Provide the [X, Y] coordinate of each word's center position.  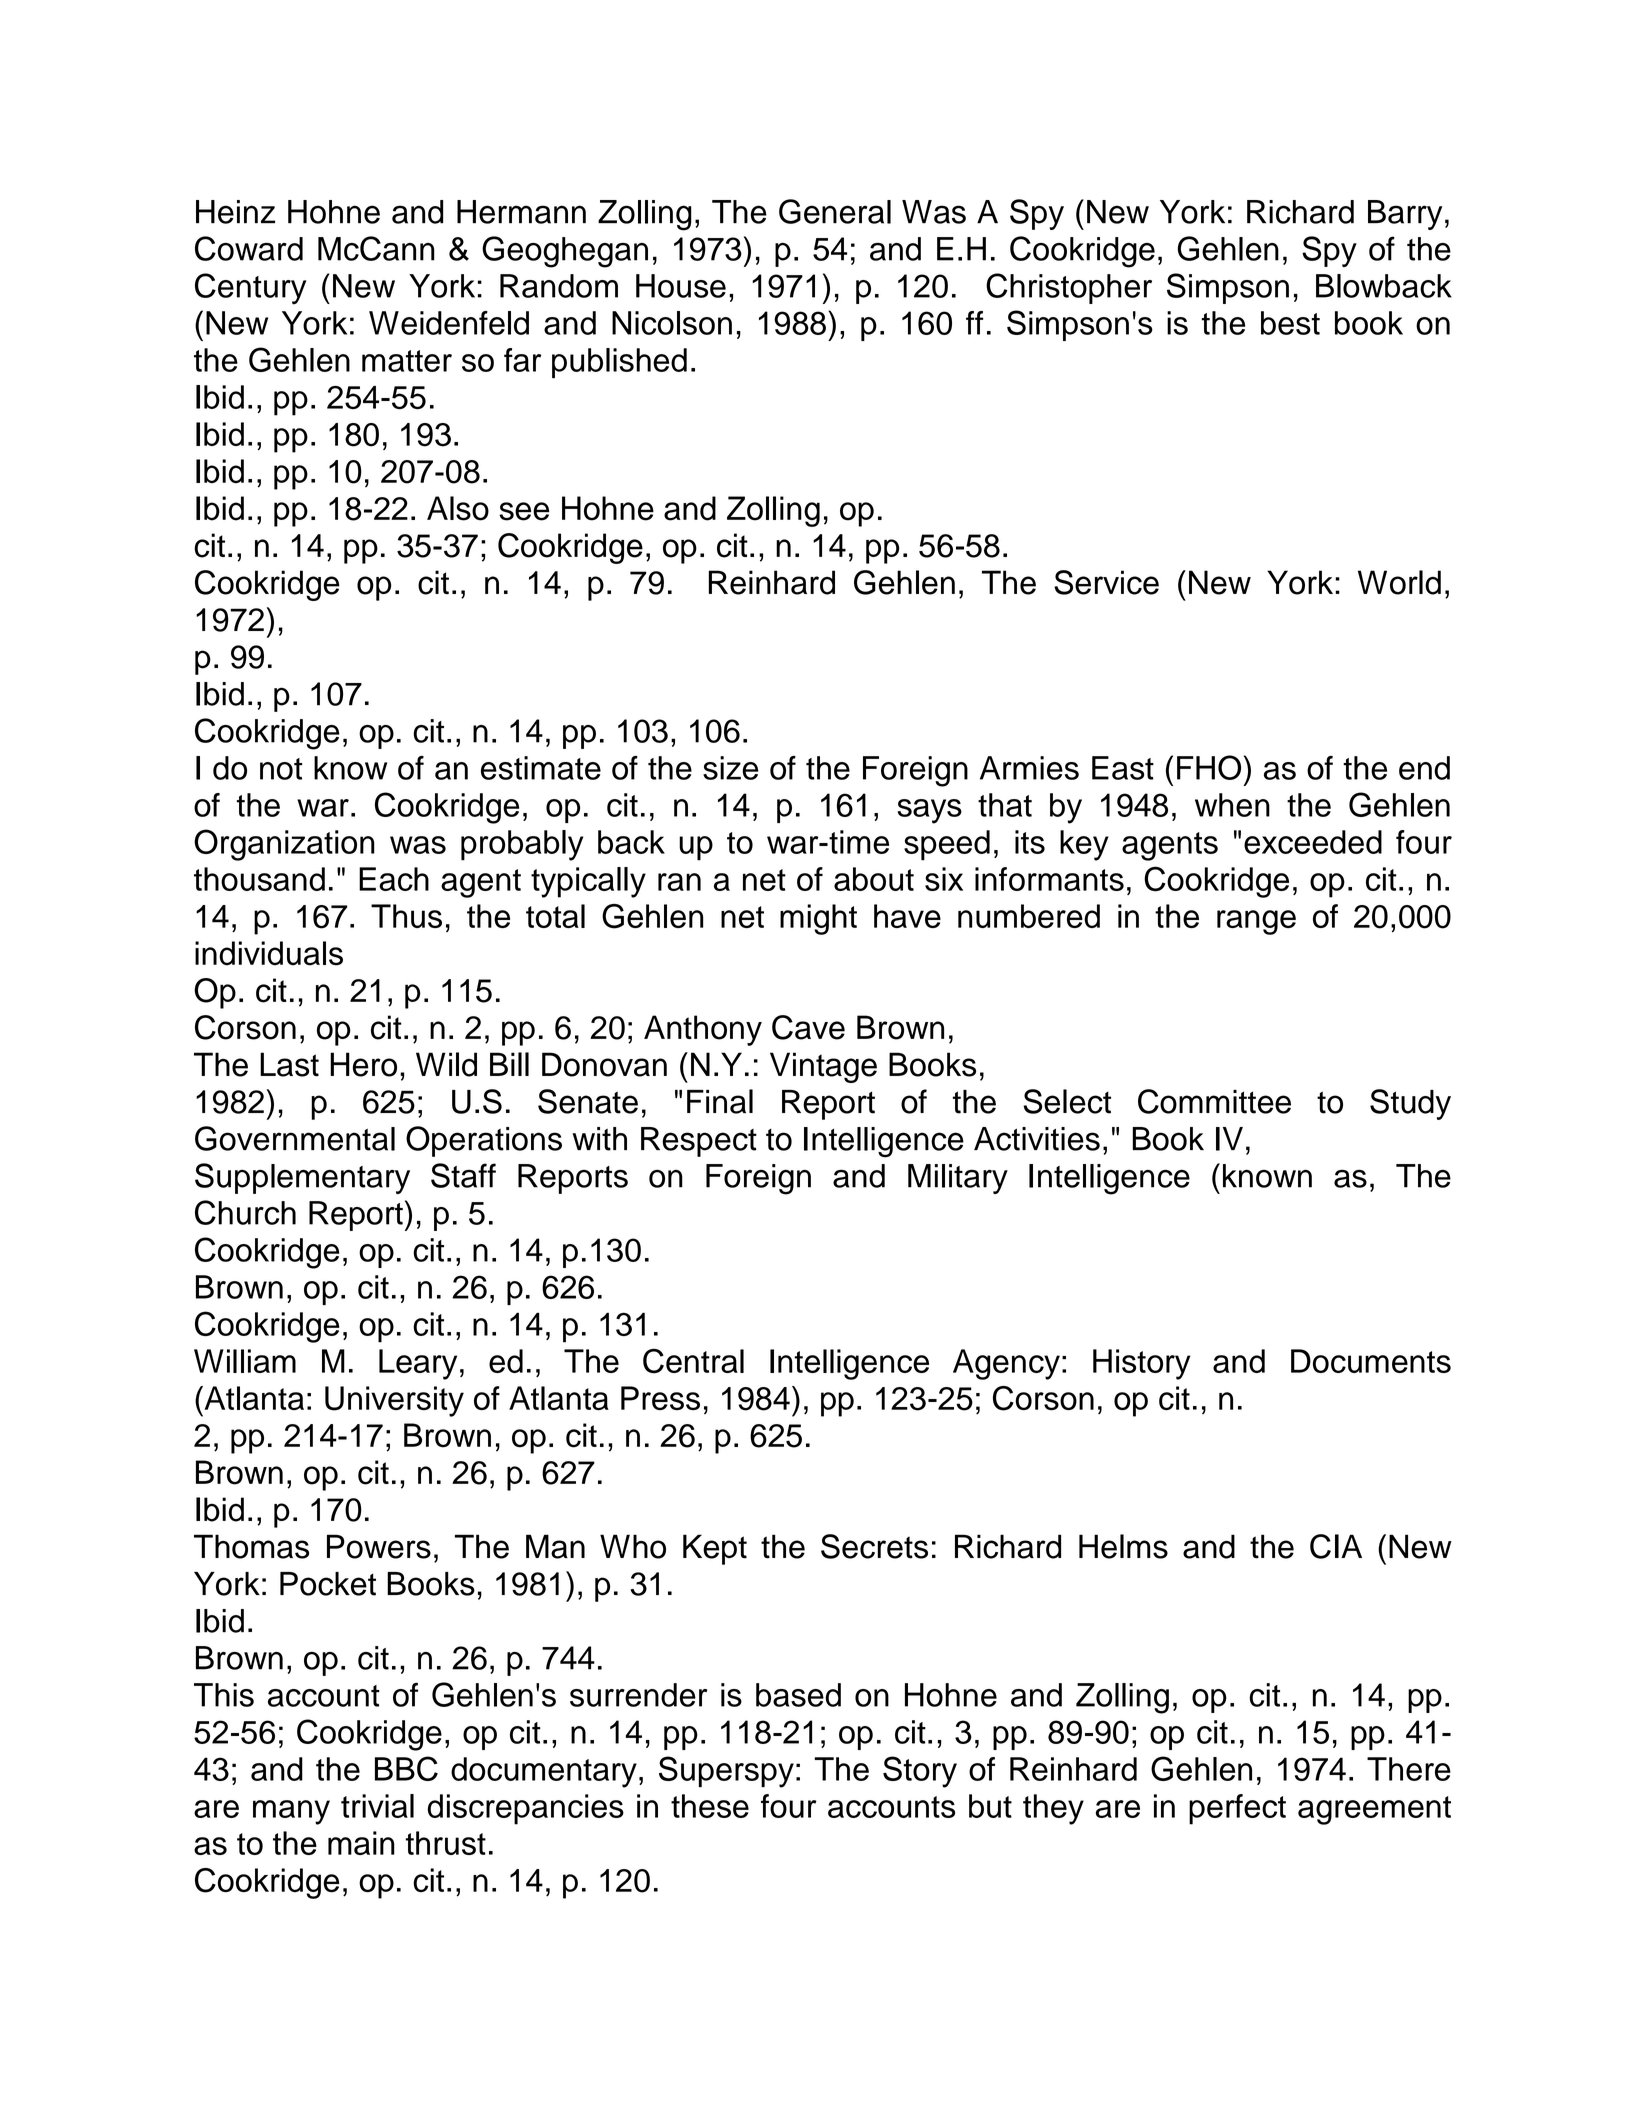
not [281, 769]
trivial [377, 1806]
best [1290, 323]
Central [693, 1361]
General [835, 211]
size [730, 768]
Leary [418, 1364]
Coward [249, 248]
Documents [1371, 1361]
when [1232, 805]
